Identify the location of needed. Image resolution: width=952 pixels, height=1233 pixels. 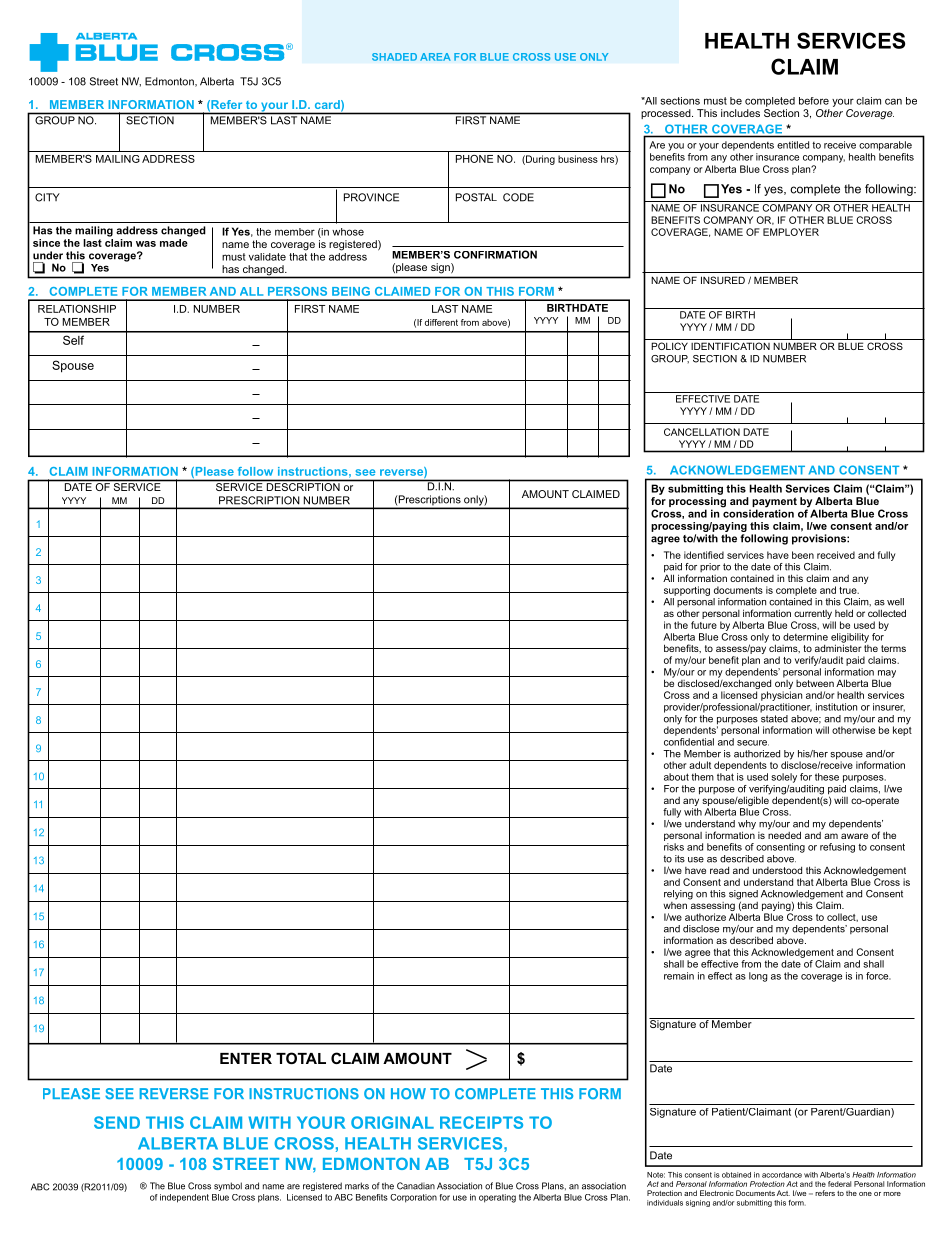
(784, 834).
